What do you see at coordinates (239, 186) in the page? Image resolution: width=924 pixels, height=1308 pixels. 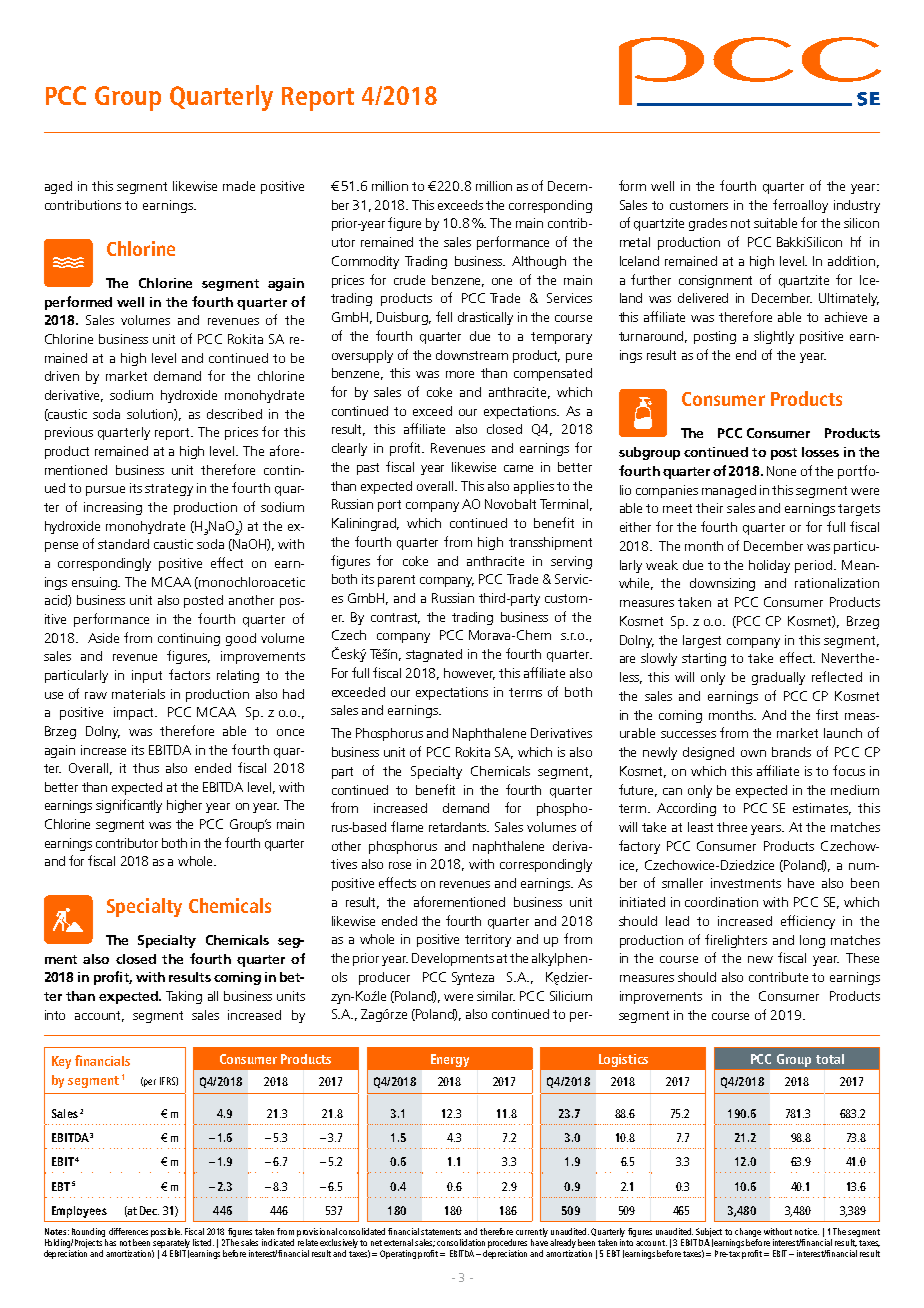 I see `made` at bounding box center [239, 186].
